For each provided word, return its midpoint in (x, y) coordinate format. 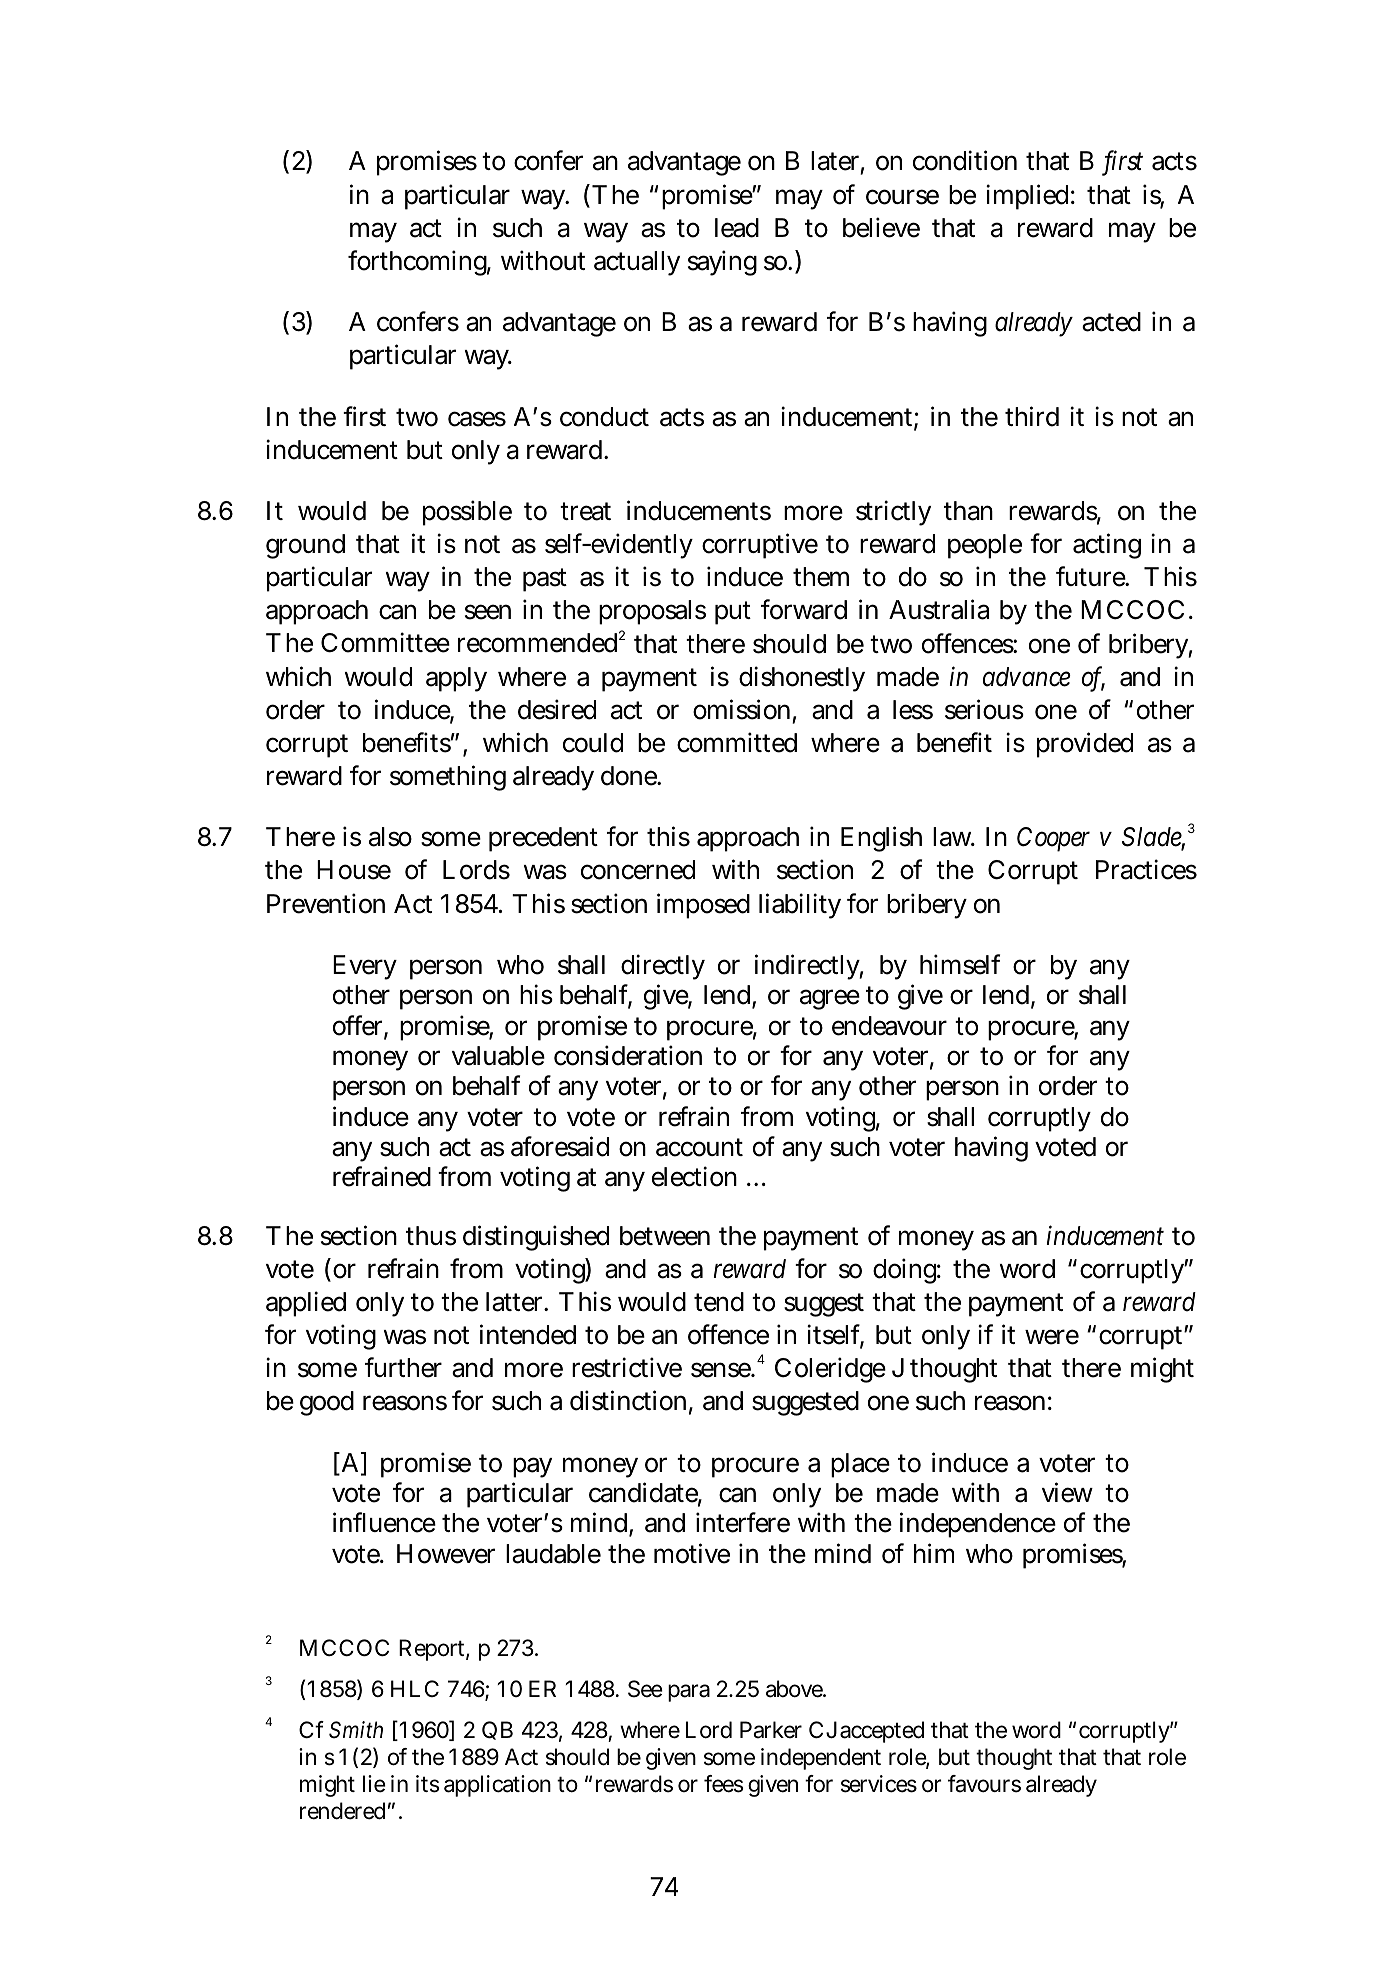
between (665, 1236)
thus (431, 1236)
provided (1085, 745)
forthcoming (419, 263)
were (1052, 1337)
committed (737, 742)
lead (737, 228)
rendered (345, 1811)
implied (1030, 197)
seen (488, 612)
